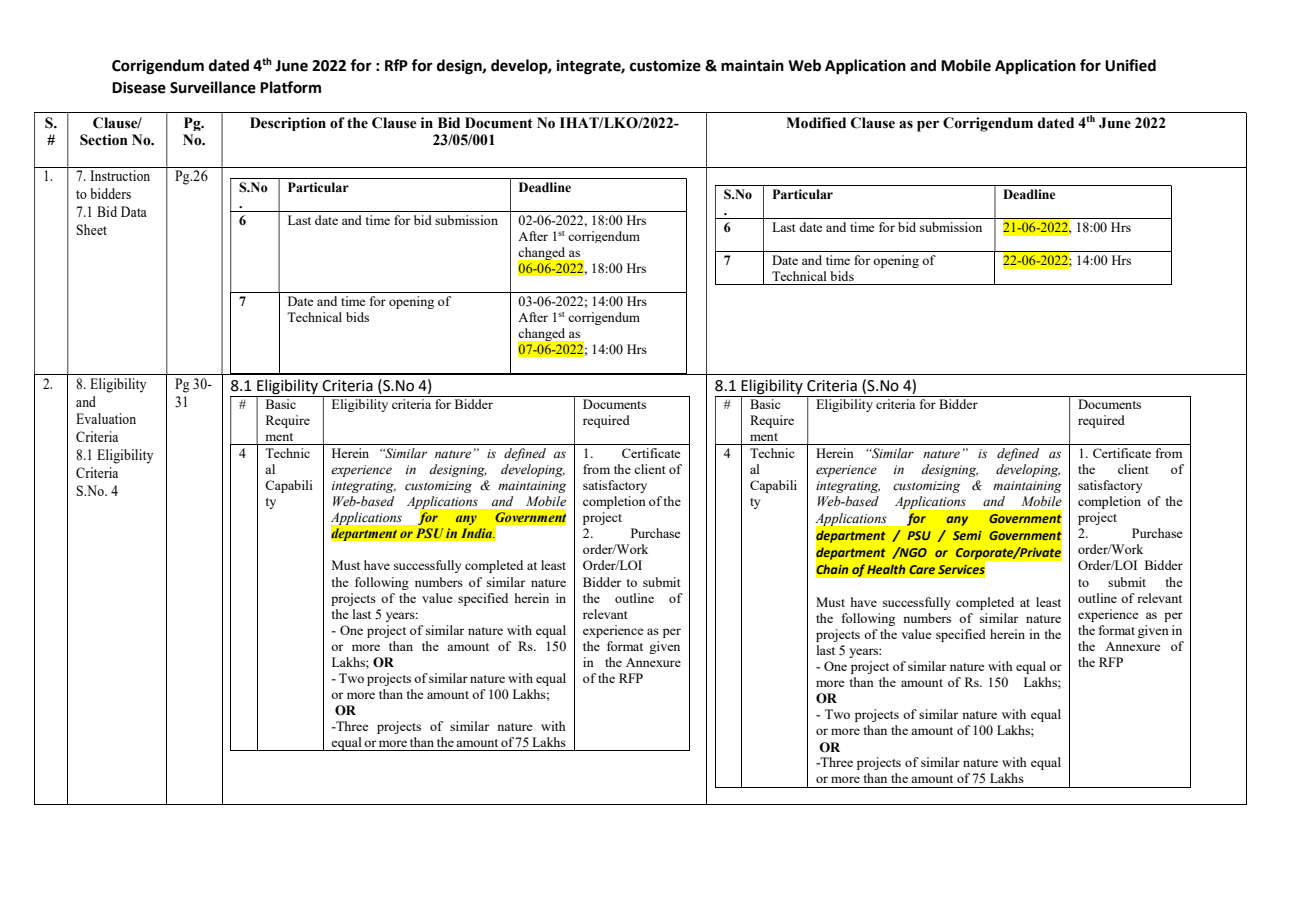 This screenshot has width=1308, height=924. I want to click on Evaluation, so click(106, 418).
